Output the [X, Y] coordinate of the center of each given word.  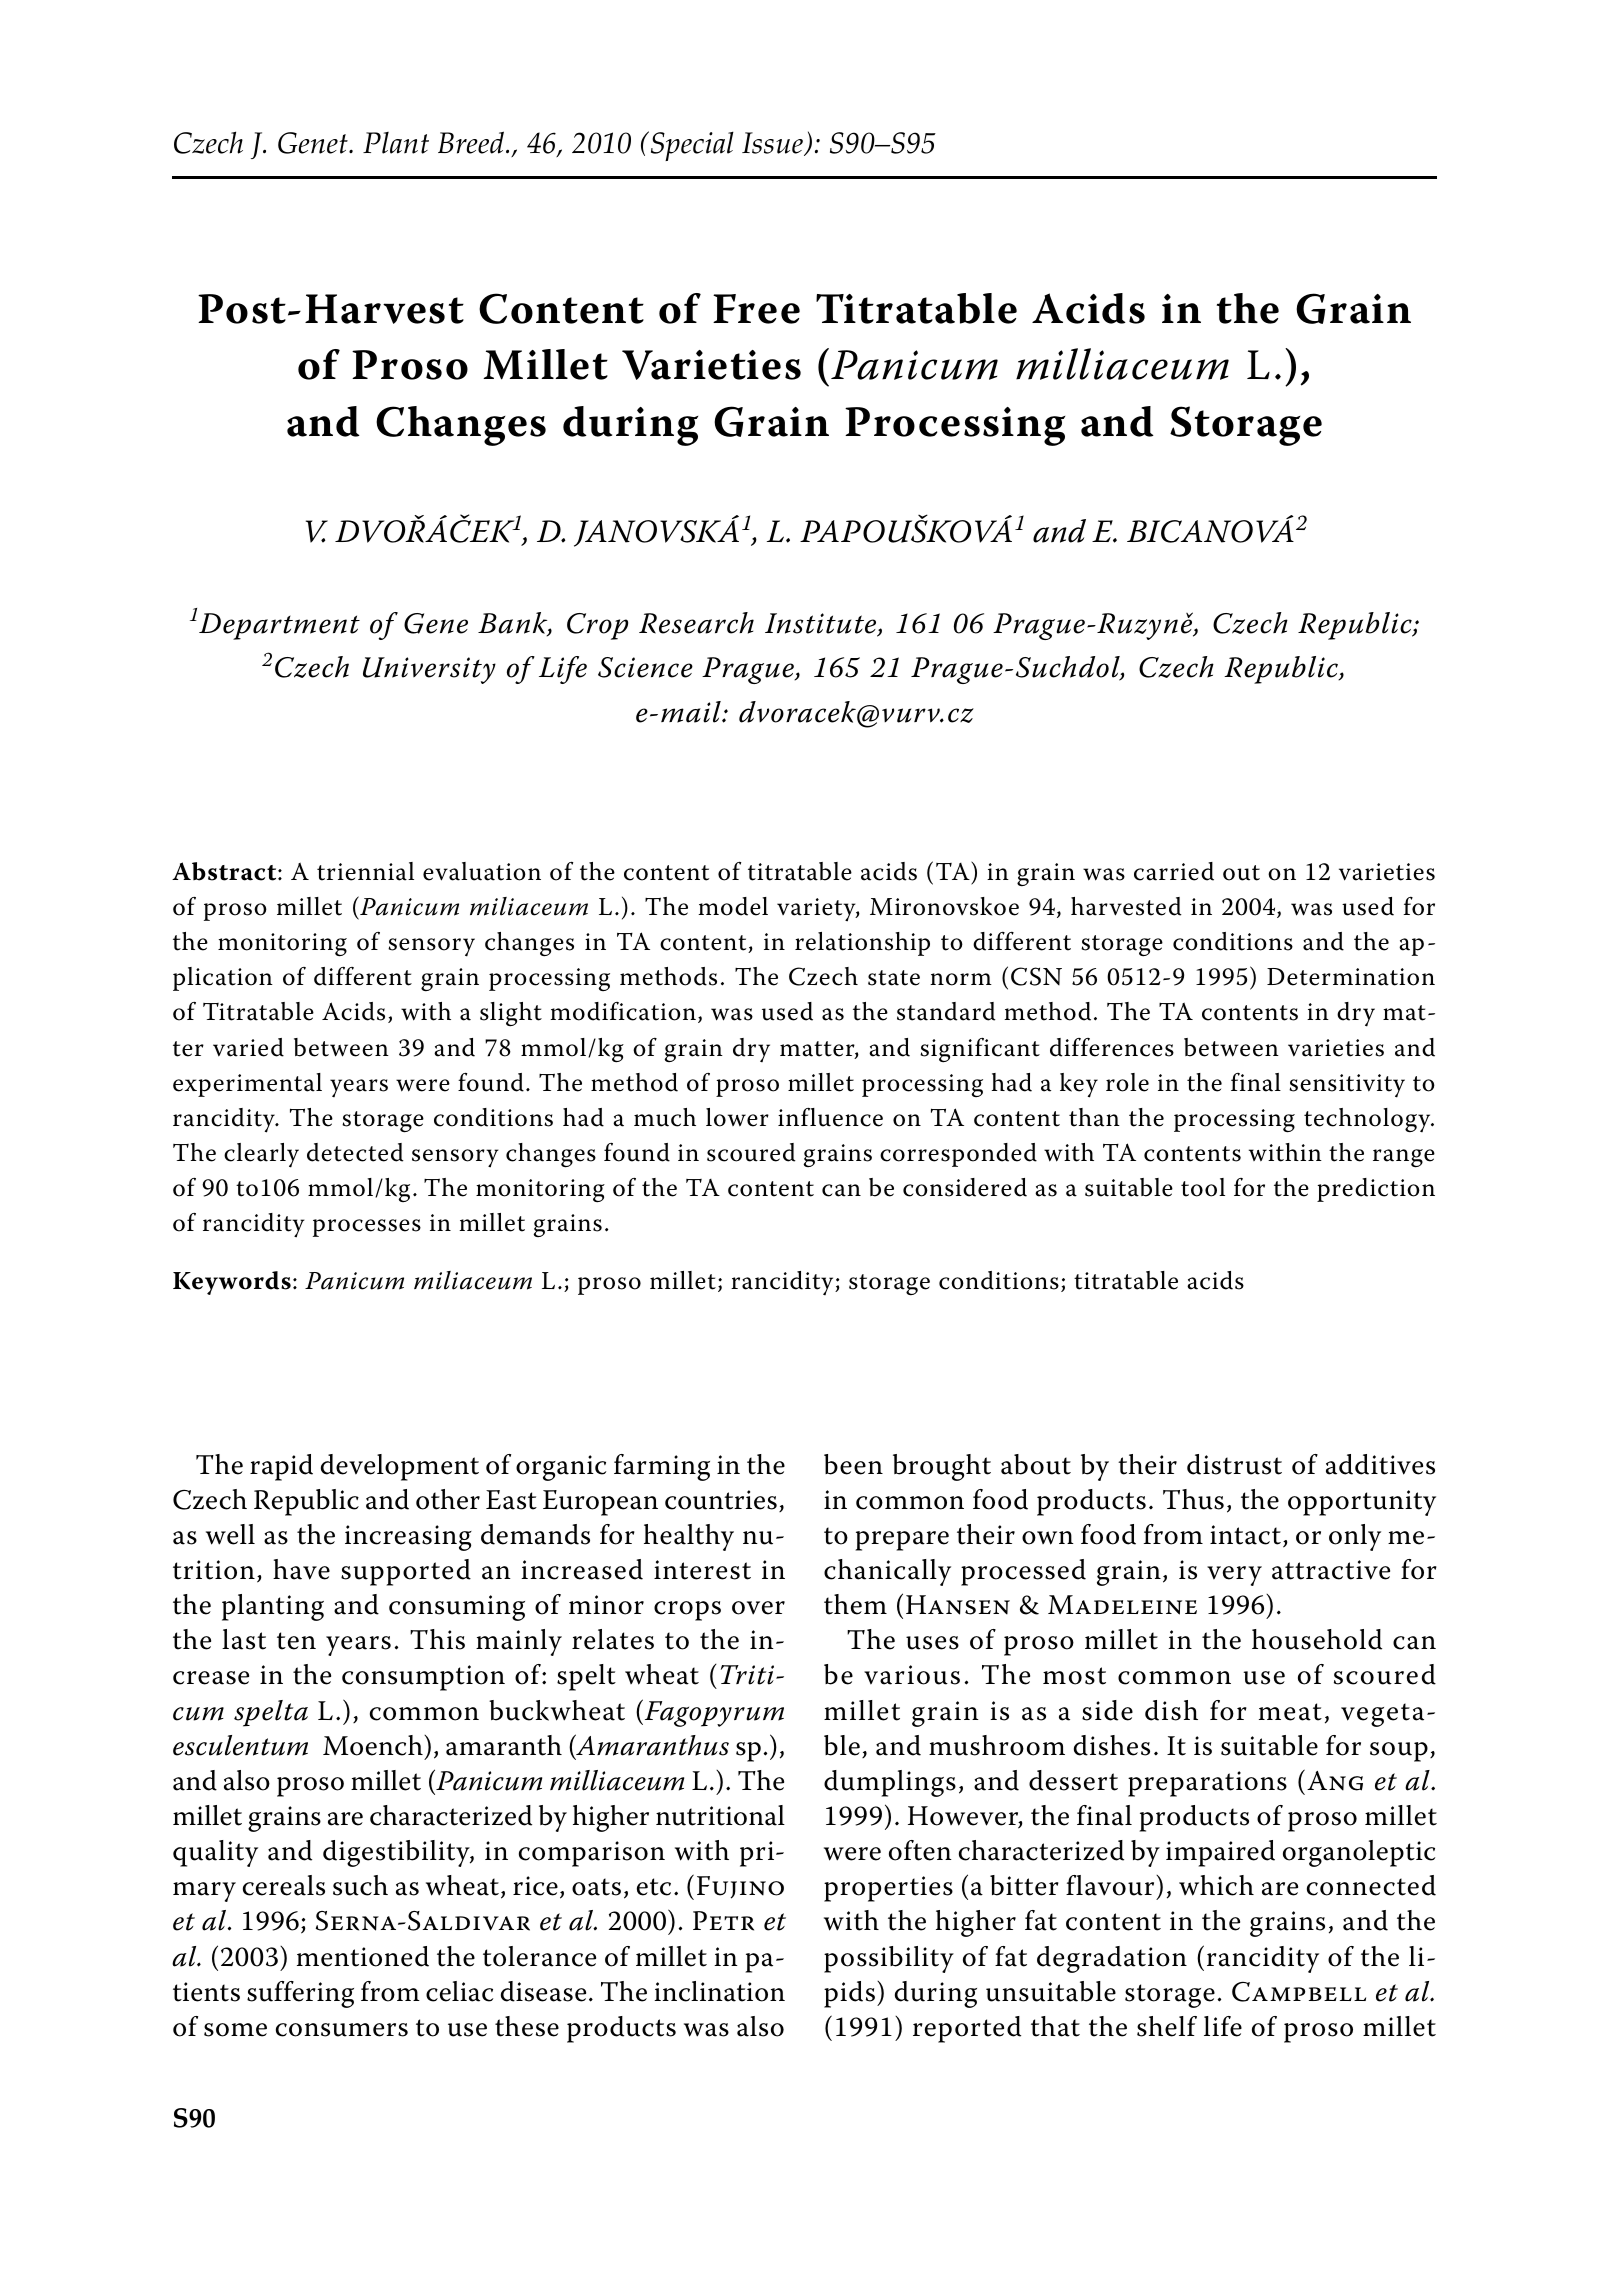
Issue [773, 144]
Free [756, 309]
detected [355, 1152]
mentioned [363, 1956]
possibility [889, 1959]
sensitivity [1347, 1086]
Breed [472, 142]
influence [830, 1117]
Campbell [1299, 1992]
